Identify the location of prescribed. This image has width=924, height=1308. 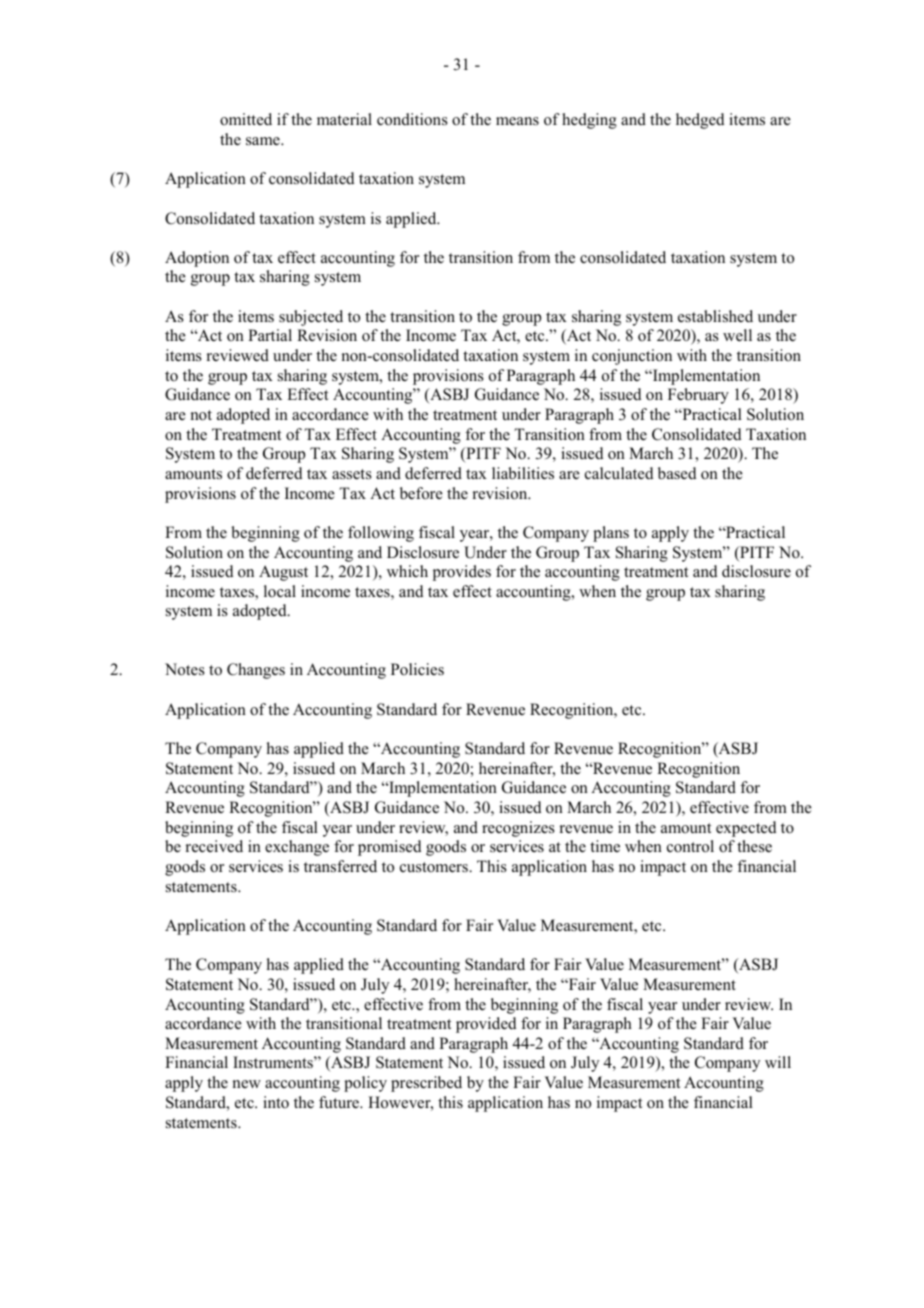
(426, 1084).
